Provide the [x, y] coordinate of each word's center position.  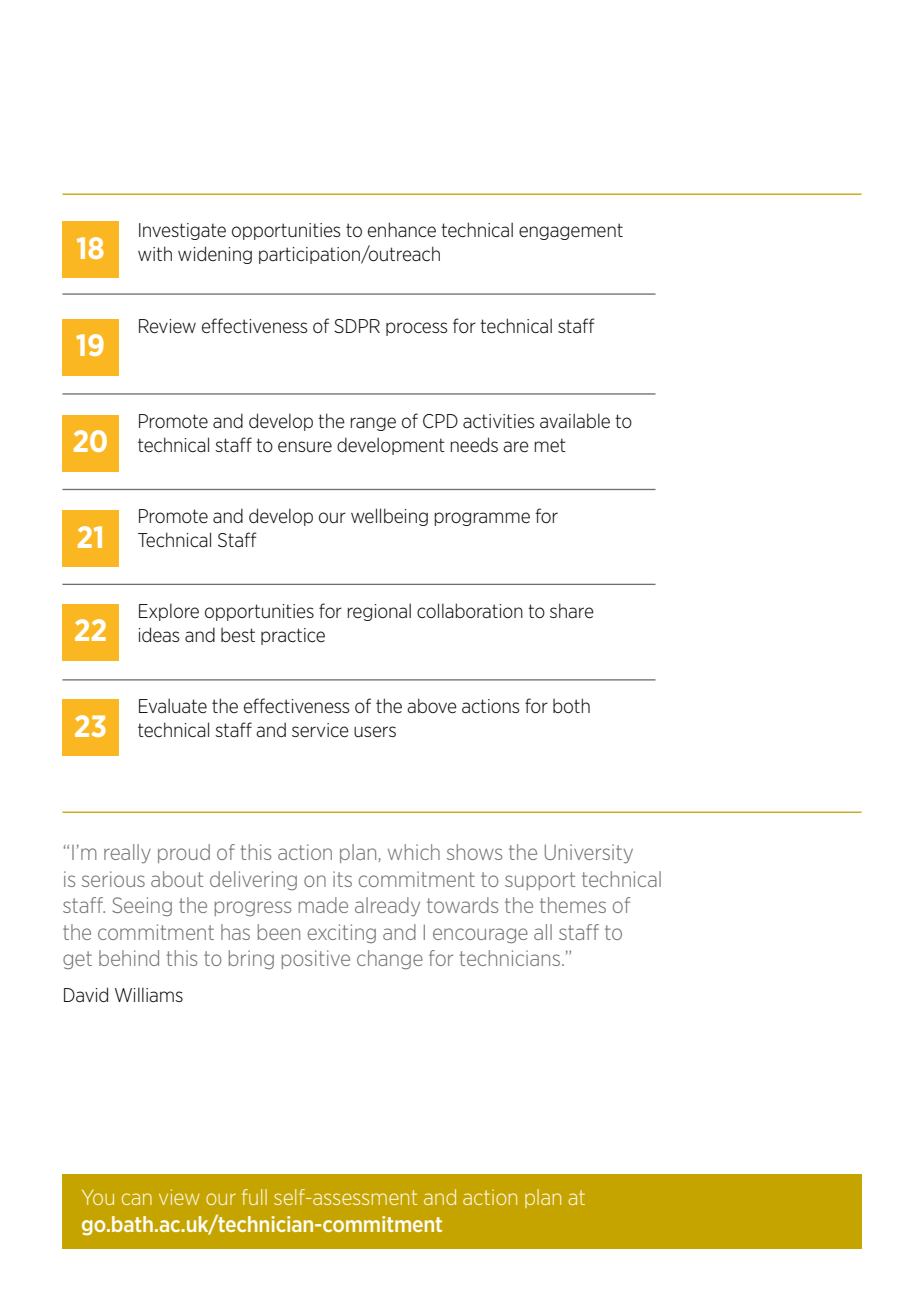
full [254, 1197]
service [320, 730]
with [155, 253]
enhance [402, 230]
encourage [480, 936]
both [571, 705]
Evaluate [173, 705]
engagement [571, 231]
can [137, 1199]
